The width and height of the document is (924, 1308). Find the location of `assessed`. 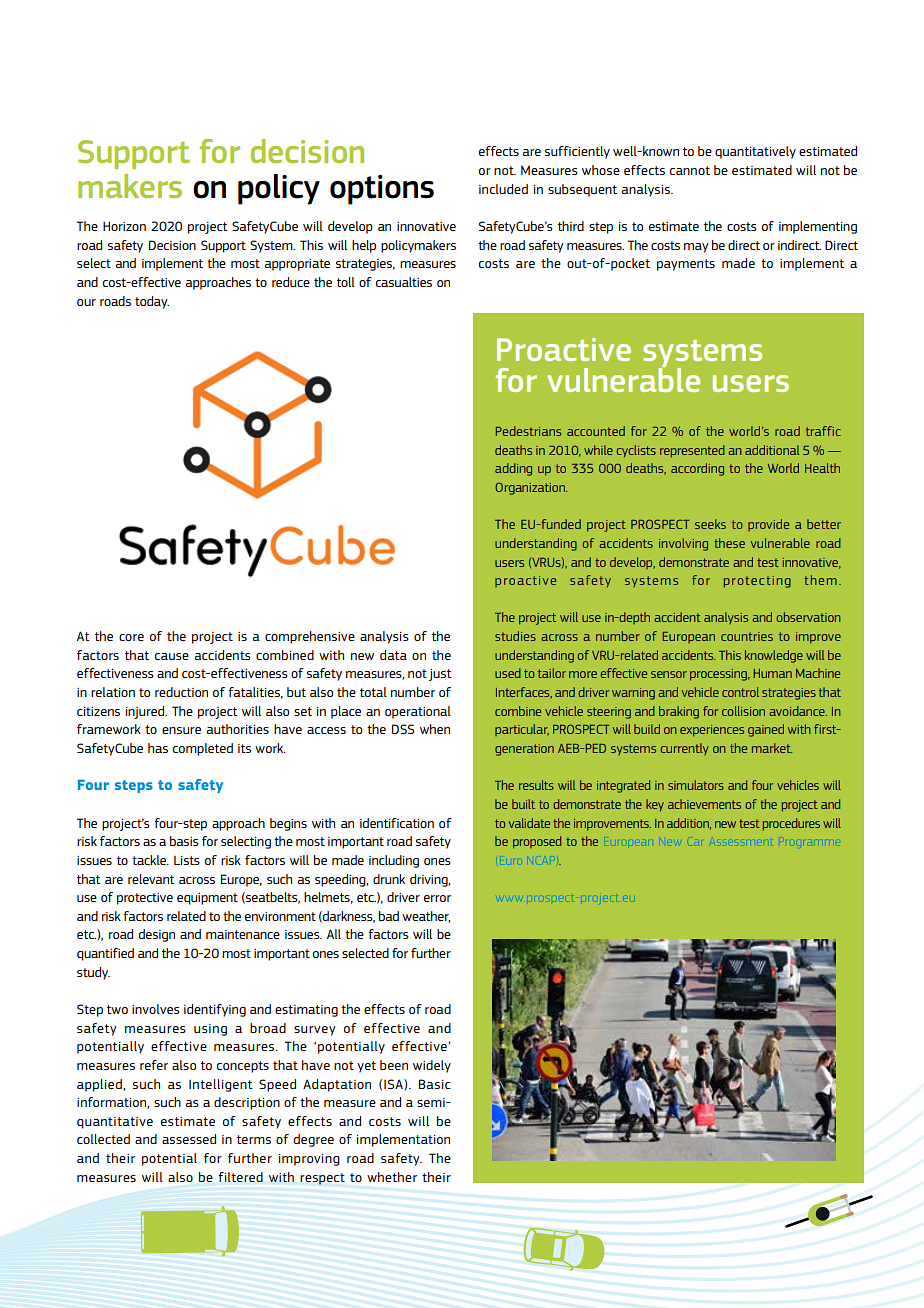

assessed is located at coordinates (189, 1139).
